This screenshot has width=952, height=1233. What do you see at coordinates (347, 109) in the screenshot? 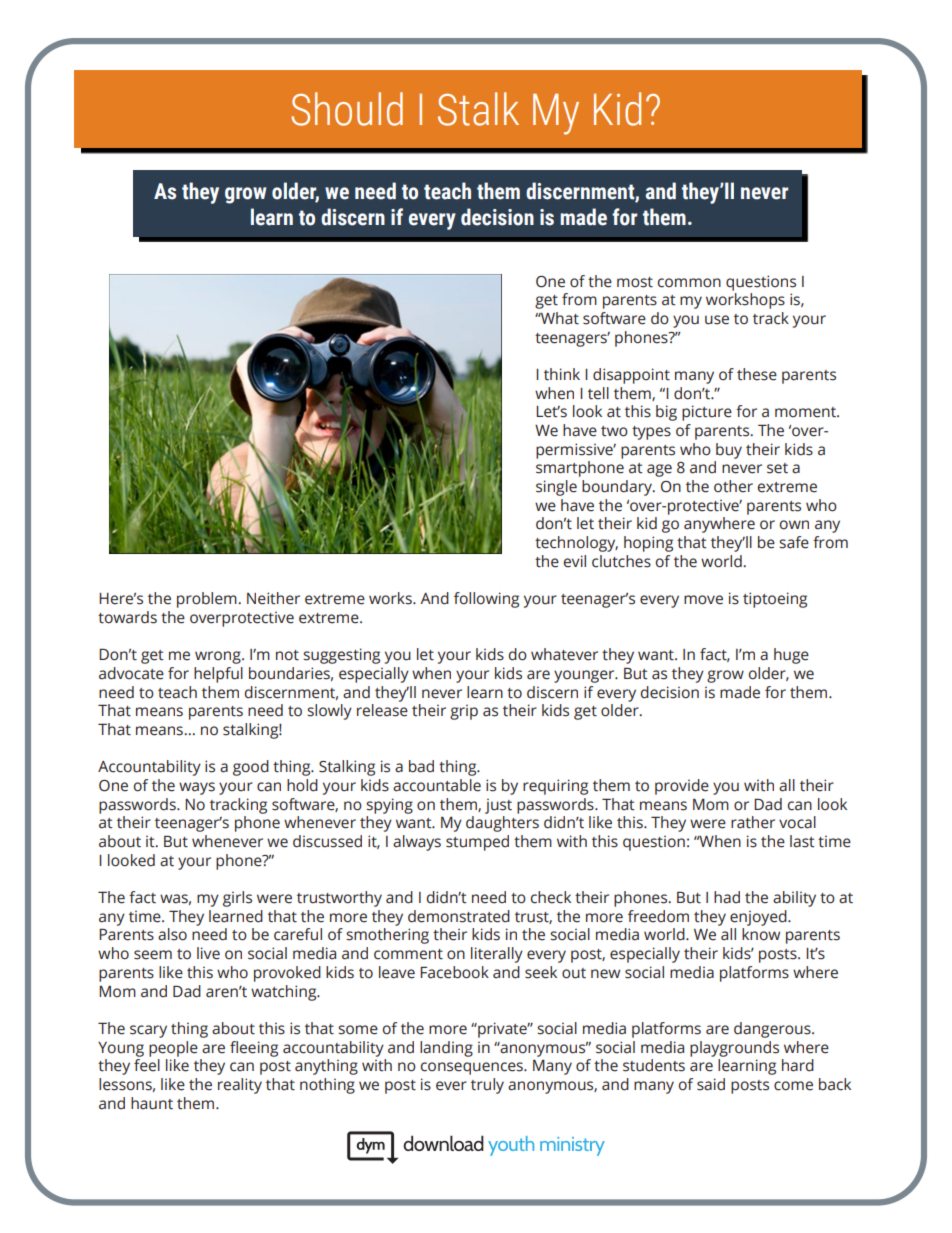
I see `Should` at bounding box center [347, 109].
